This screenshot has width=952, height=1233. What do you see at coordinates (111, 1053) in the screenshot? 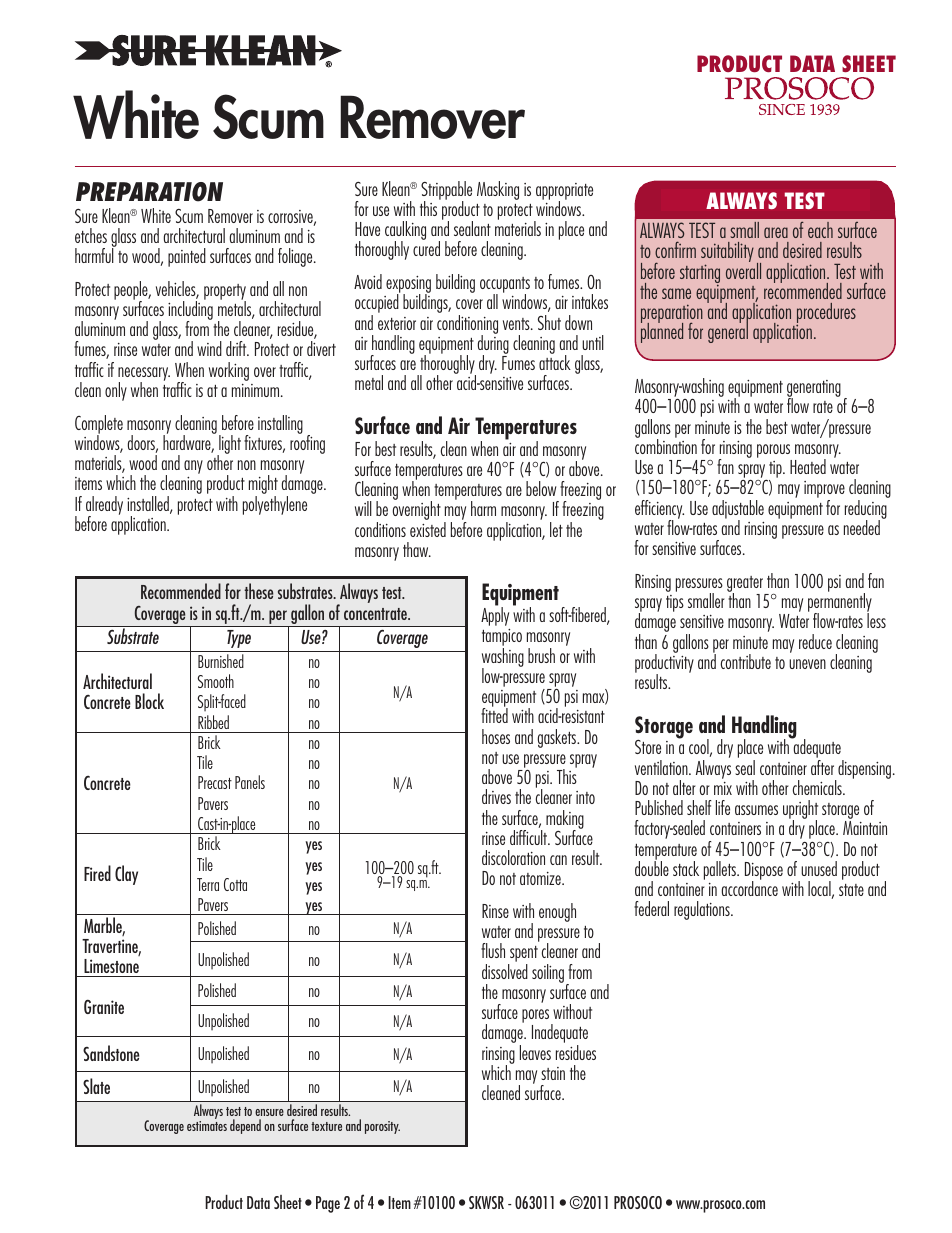
I see `Sandstone` at bounding box center [111, 1053].
